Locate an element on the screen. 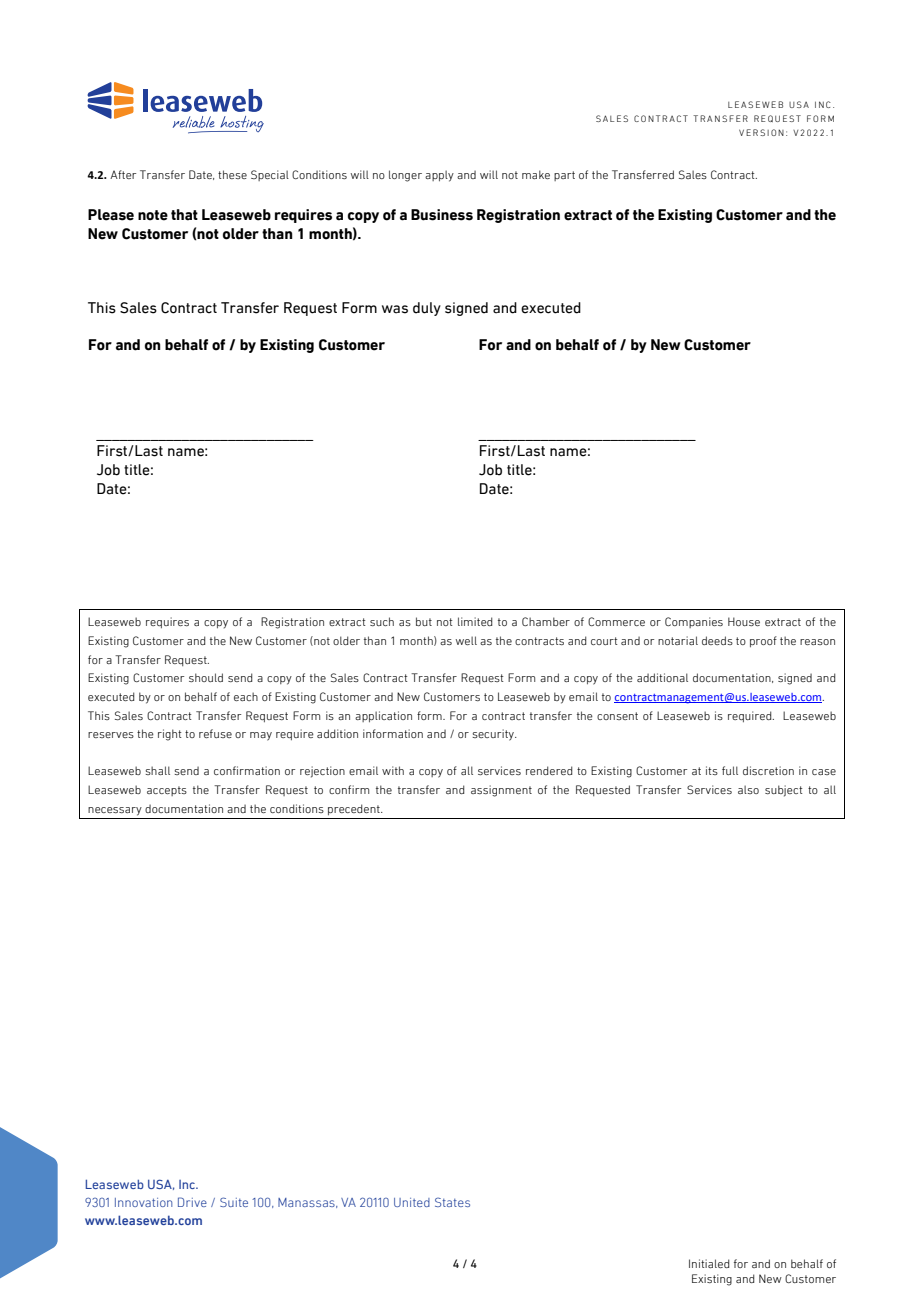  duly is located at coordinates (427, 309).
